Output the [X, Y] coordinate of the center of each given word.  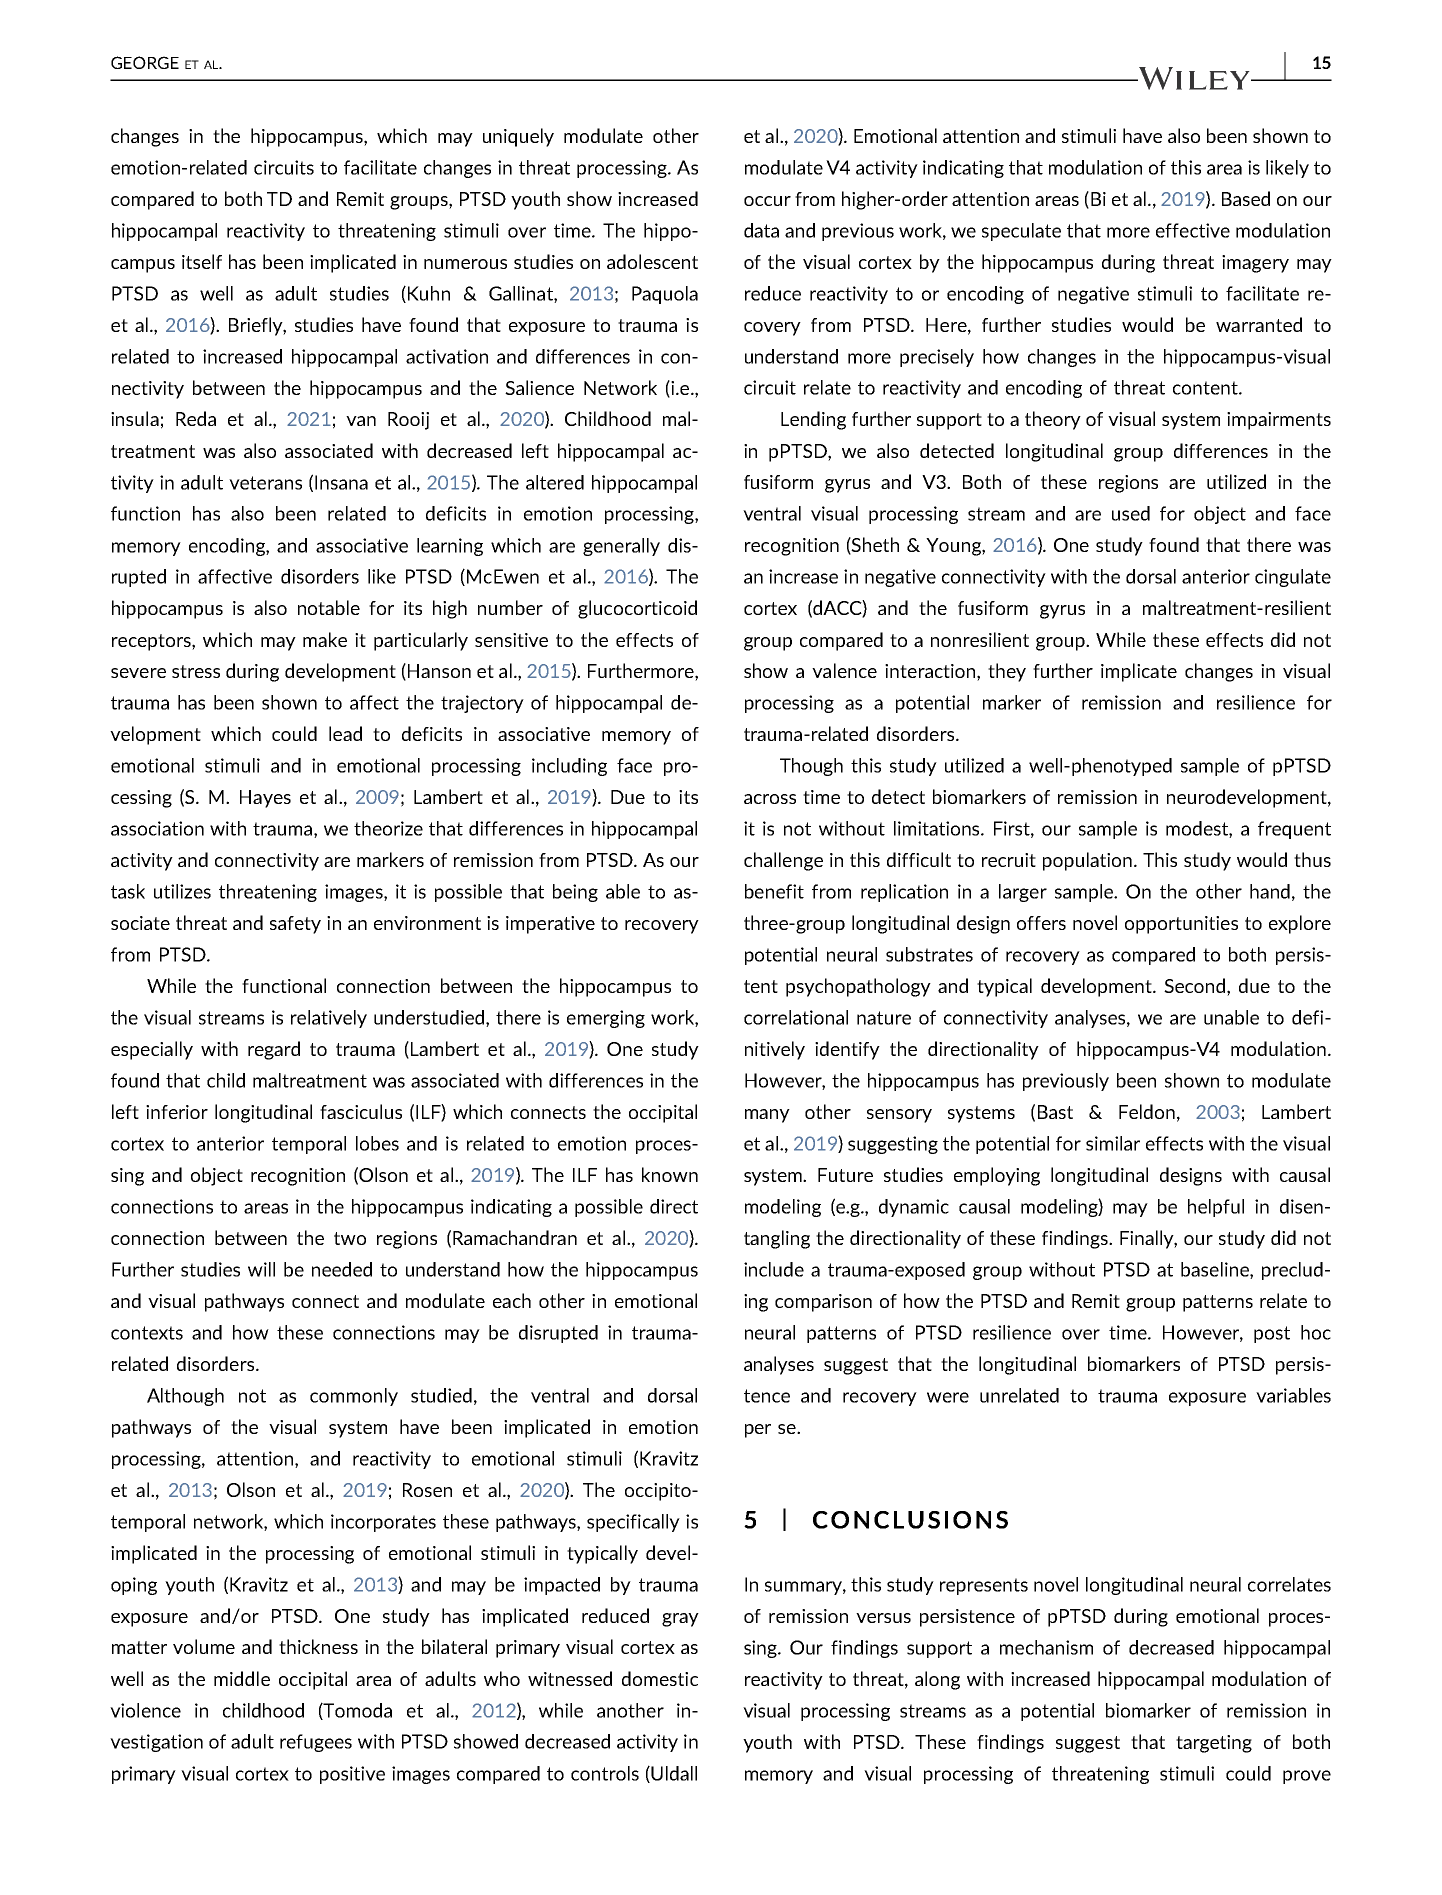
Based [1246, 198]
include [774, 1269]
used [1131, 513]
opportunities [1181, 925]
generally [621, 547]
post [1272, 1334]
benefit [774, 891]
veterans [265, 483]
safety [295, 925]
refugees [316, 1743]
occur [767, 201]
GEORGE [145, 62]
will [261, 1269]
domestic [660, 1678]
